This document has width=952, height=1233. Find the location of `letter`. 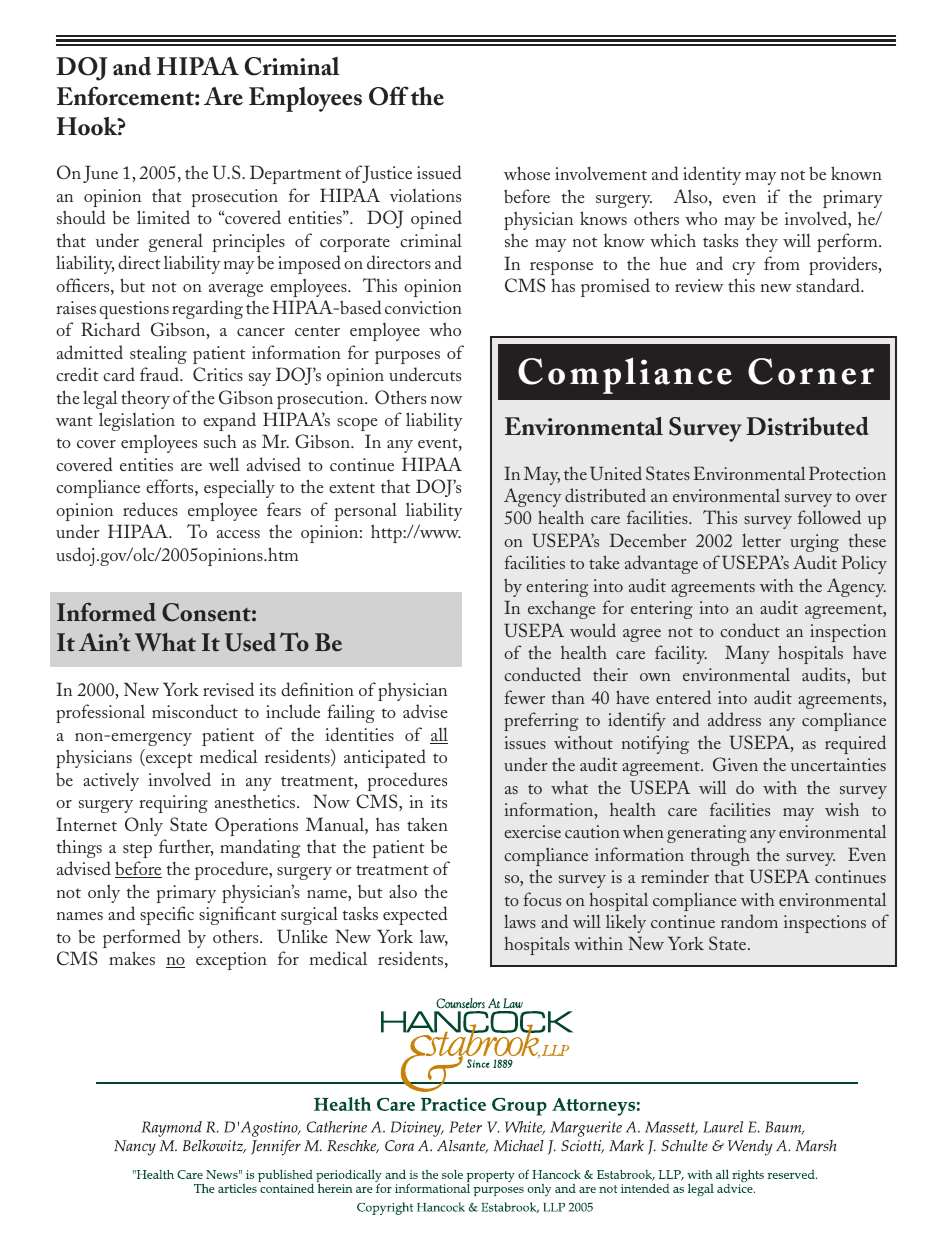

letter is located at coordinates (761, 540).
